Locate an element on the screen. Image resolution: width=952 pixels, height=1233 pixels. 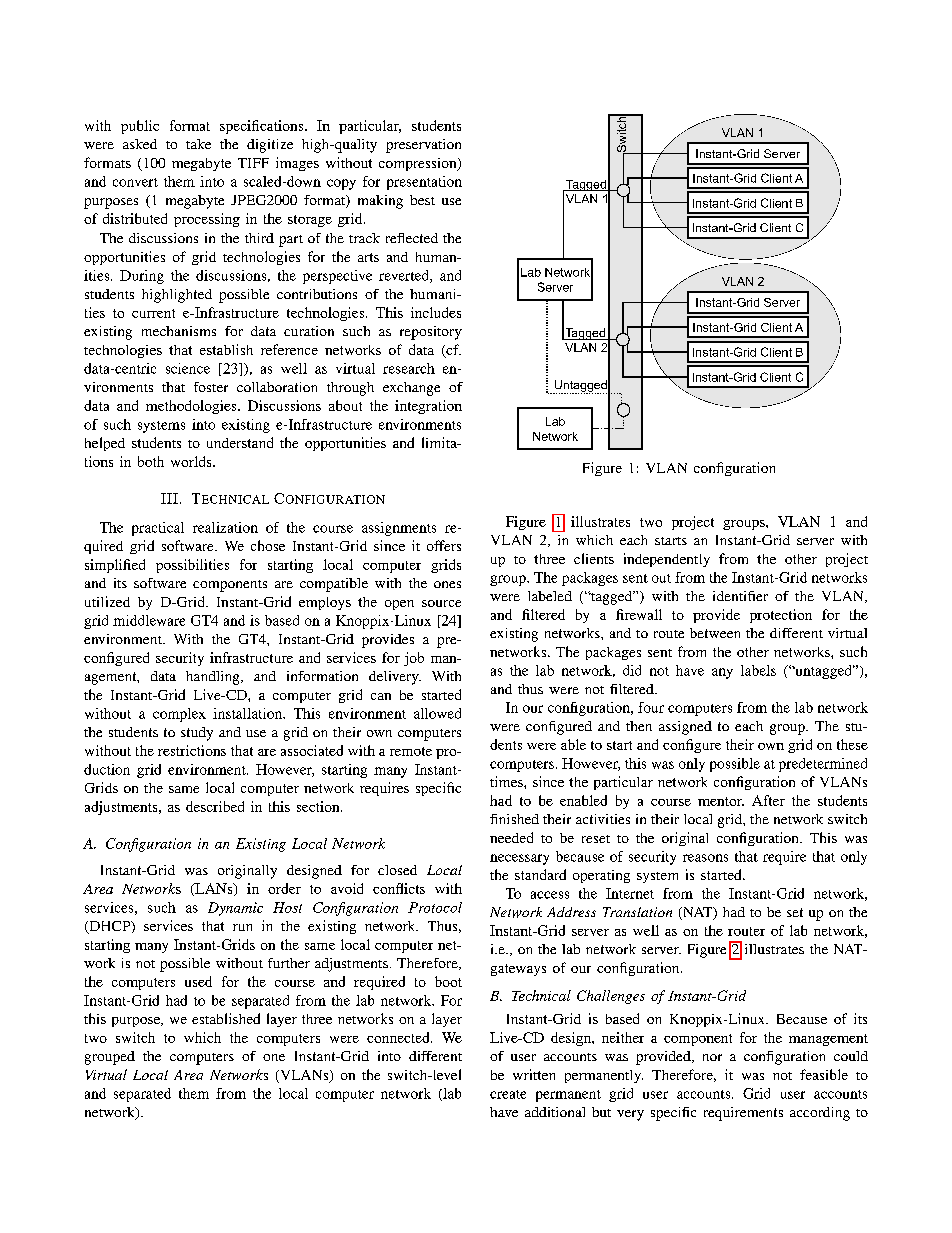
After is located at coordinates (768, 800).
